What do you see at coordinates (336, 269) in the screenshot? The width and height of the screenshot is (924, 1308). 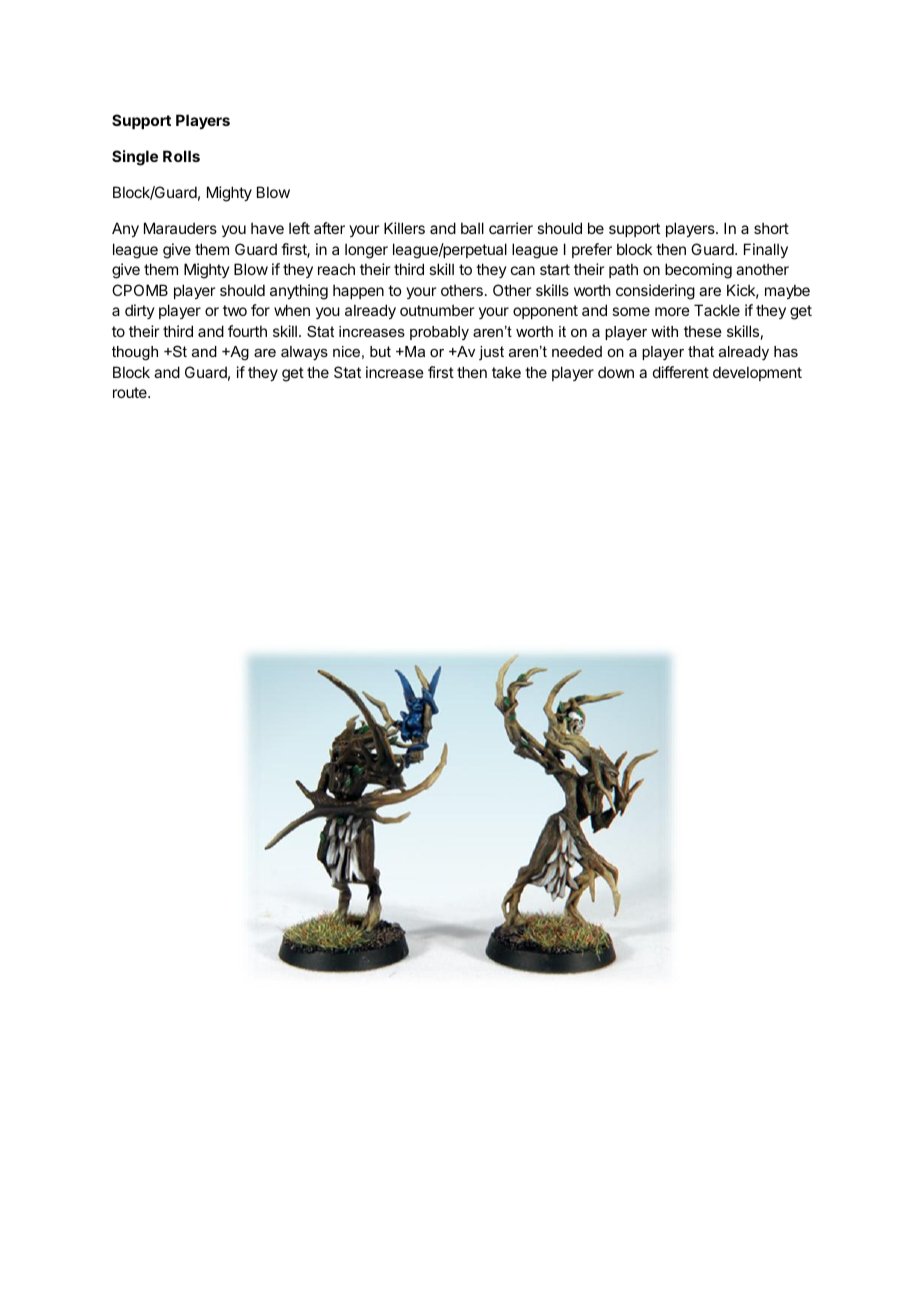 I see `reach` at bounding box center [336, 269].
